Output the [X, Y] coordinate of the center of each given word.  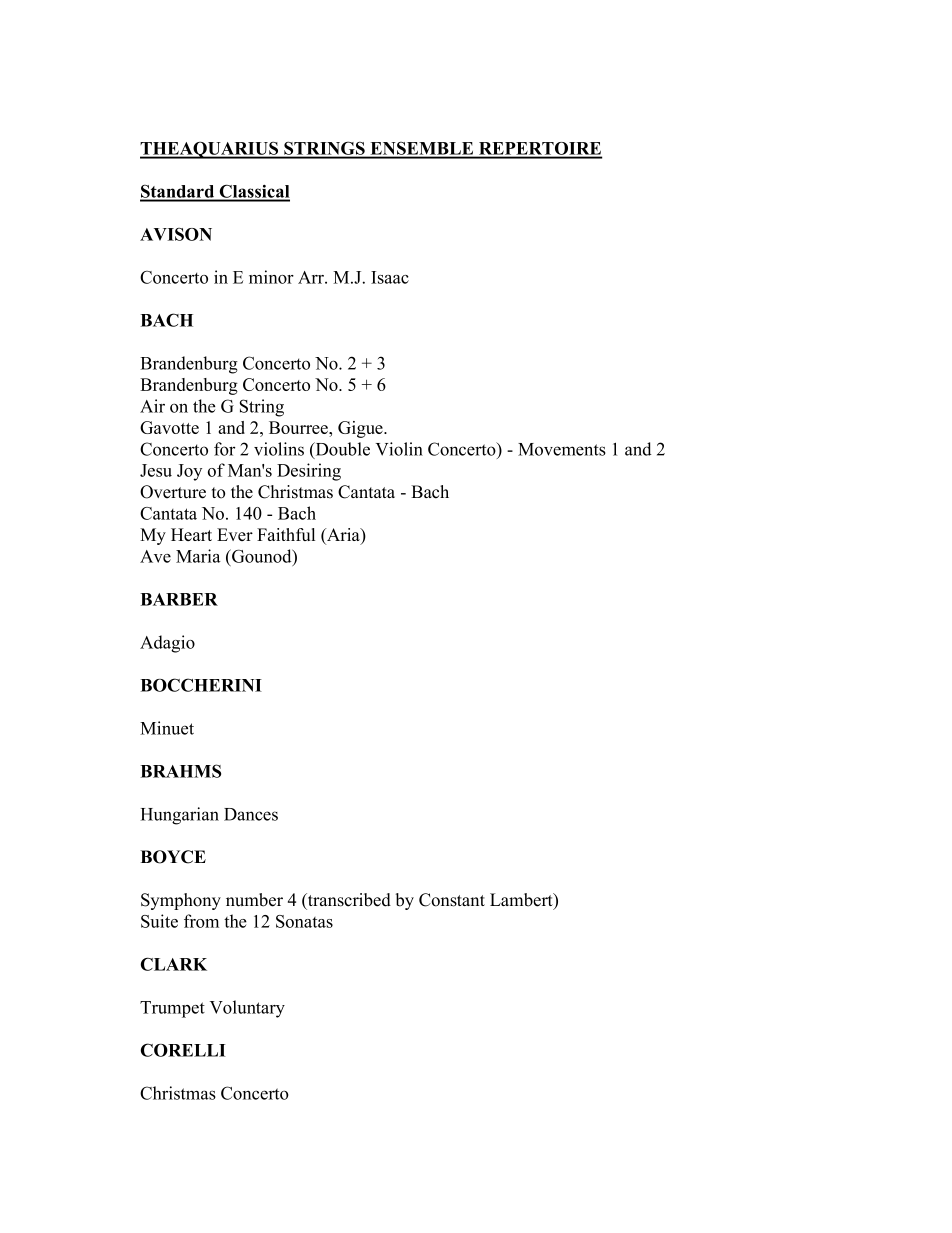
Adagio [167, 644]
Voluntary [247, 1009]
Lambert [522, 901]
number [254, 900]
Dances [251, 814]
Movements [562, 449]
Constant [452, 900]
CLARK [174, 964]
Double [341, 450]
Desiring [309, 472]
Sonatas [304, 921]
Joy [189, 472]
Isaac [390, 277]
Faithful [286, 534]
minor [271, 277]
